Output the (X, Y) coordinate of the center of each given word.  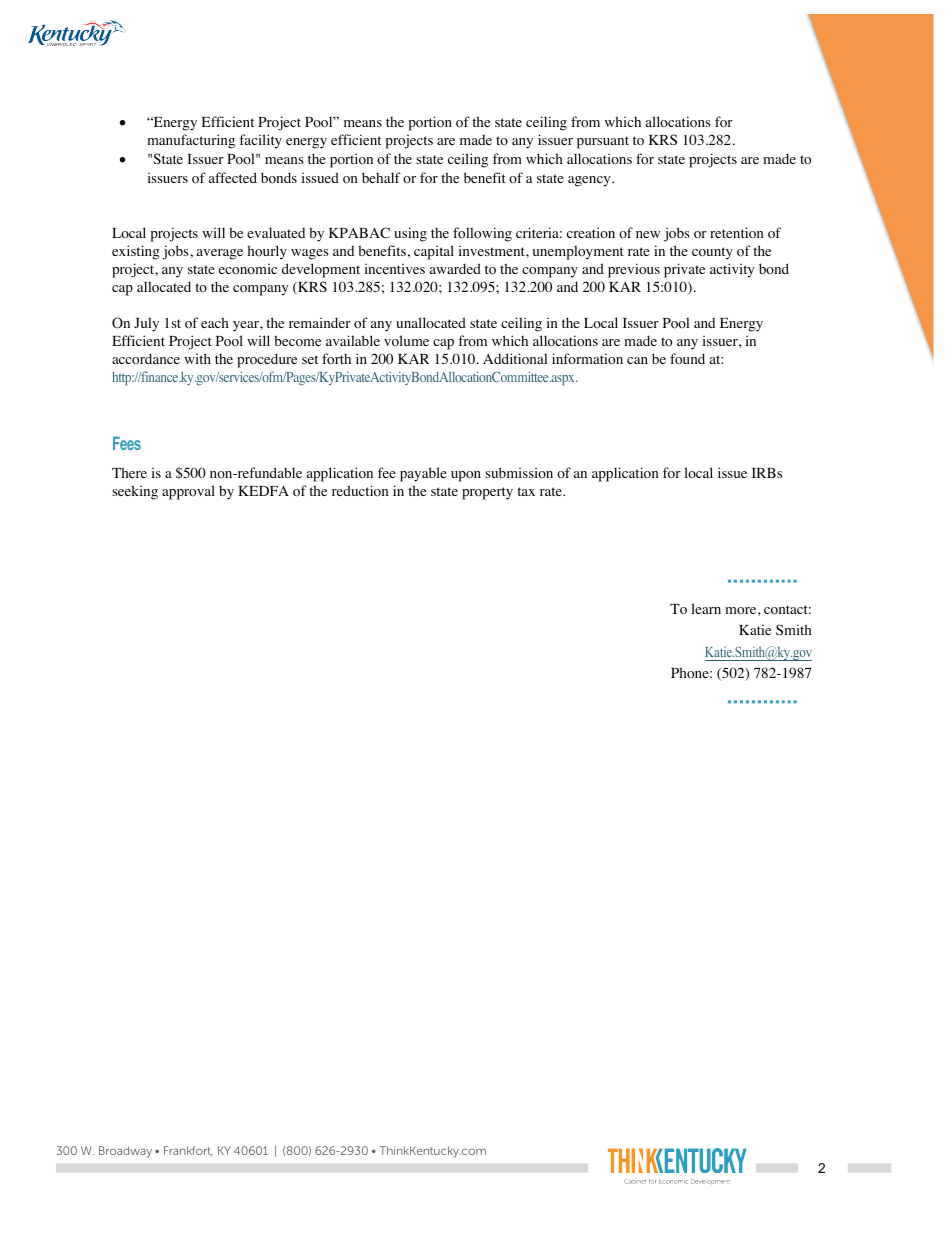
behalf (381, 177)
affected (233, 177)
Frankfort (188, 1151)
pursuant (603, 142)
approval (188, 492)
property (487, 493)
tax (526, 491)
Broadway (125, 1152)
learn (706, 608)
